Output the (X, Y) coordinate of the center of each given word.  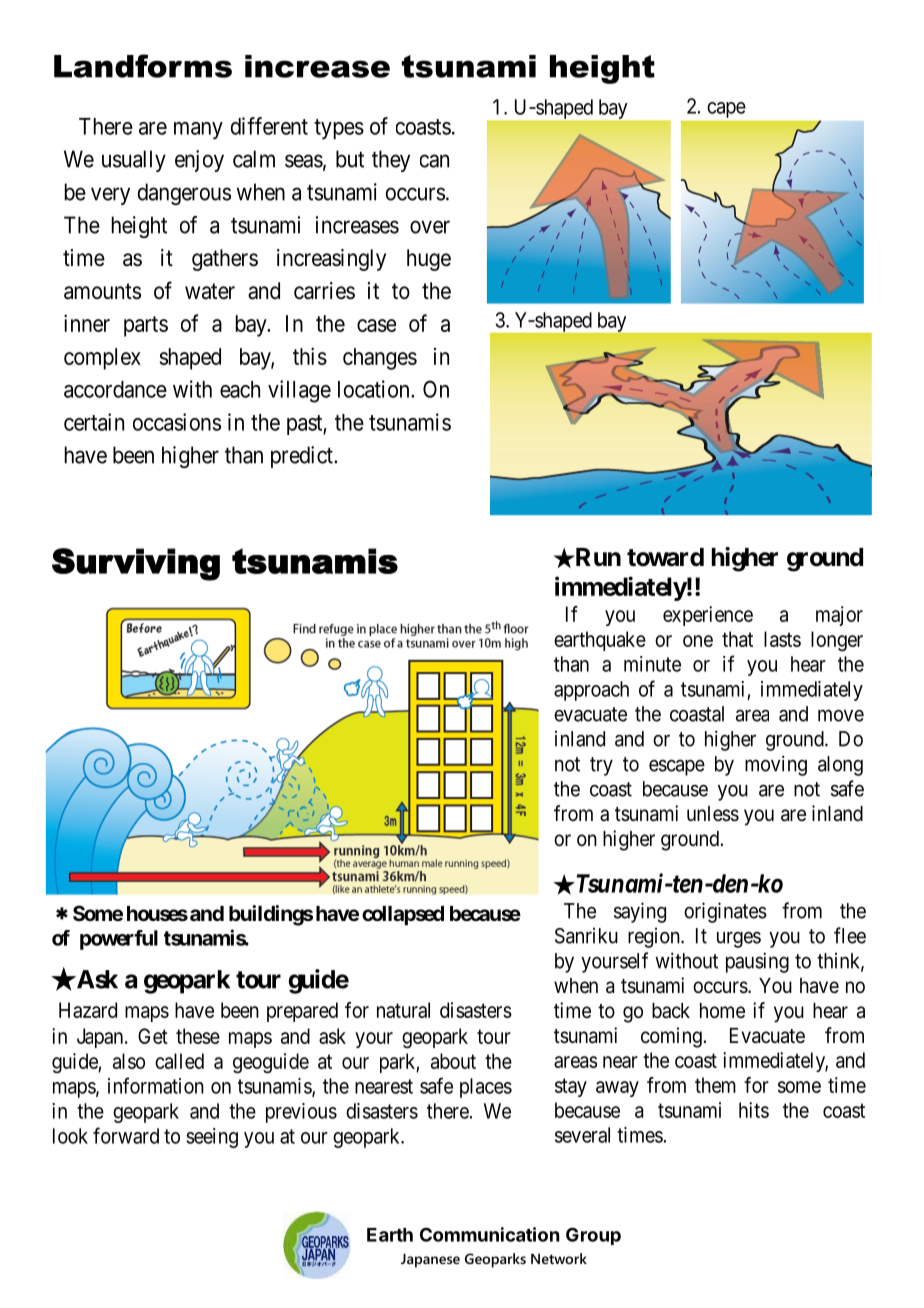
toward (665, 557)
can (434, 161)
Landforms (143, 66)
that (737, 639)
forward (126, 1135)
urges (739, 939)
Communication (490, 1234)
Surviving (136, 564)
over (430, 227)
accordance (115, 389)
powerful (119, 940)
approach (591, 691)
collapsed (403, 916)
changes (380, 359)
